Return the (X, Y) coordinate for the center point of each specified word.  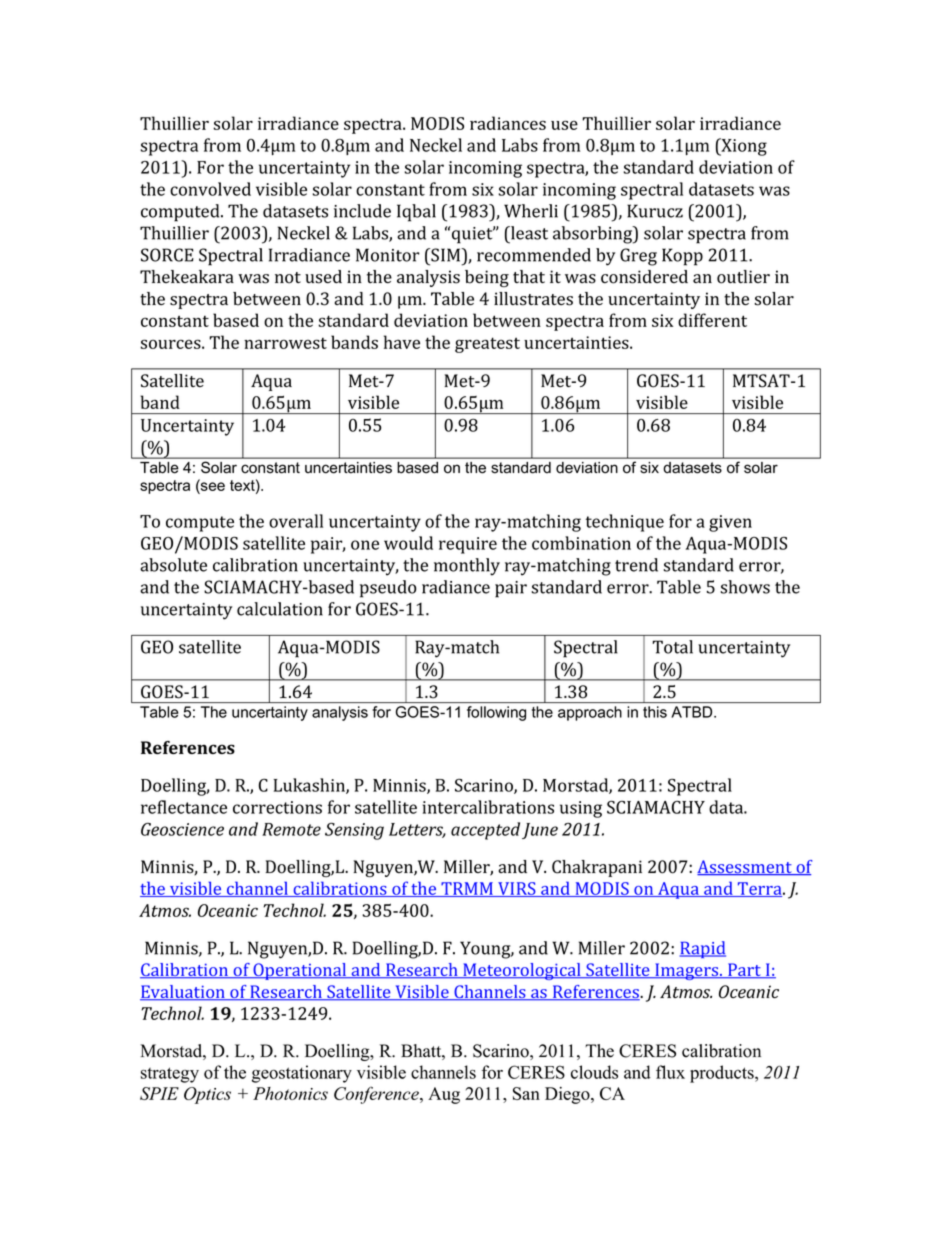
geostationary (302, 1074)
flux (670, 1072)
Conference (377, 1095)
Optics (207, 1095)
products (723, 1074)
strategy (170, 1075)
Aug (444, 1095)
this (655, 712)
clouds (594, 1072)
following (496, 713)
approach (590, 713)
